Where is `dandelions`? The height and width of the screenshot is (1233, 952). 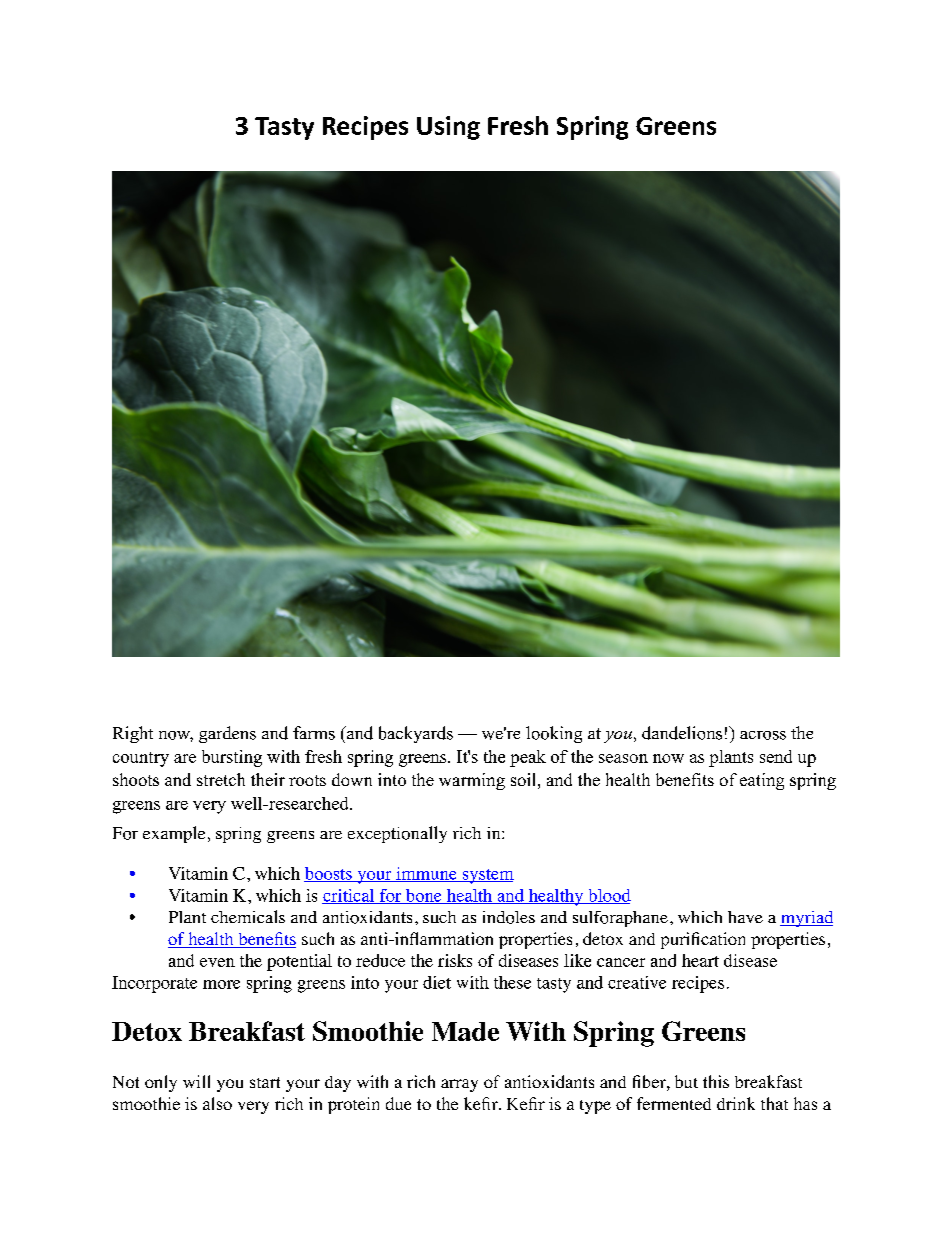 dandelions is located at coordinates (682, 733).
